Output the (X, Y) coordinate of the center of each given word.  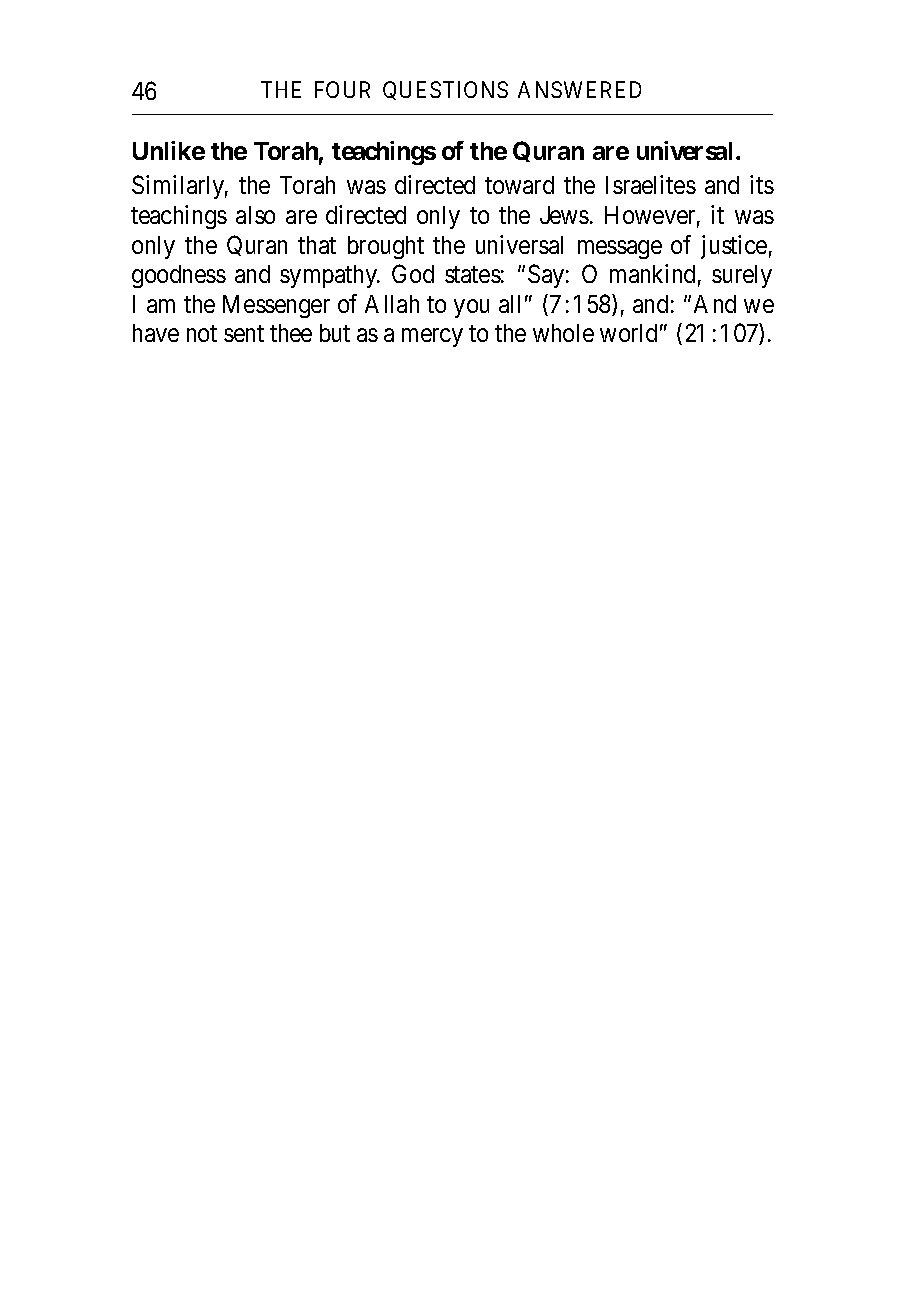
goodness (179, 276)
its (762, 184)
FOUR (342, 89)
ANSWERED (579, 89)
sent (244, 334)
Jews (564, 215)
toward (519, 185)
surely (742, 276)
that (317, 245)
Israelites (651, 184)
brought (386, 247)
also (255, 215)
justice (734, 247)
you (471, 308)
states (473, 275)
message (620, 249)
